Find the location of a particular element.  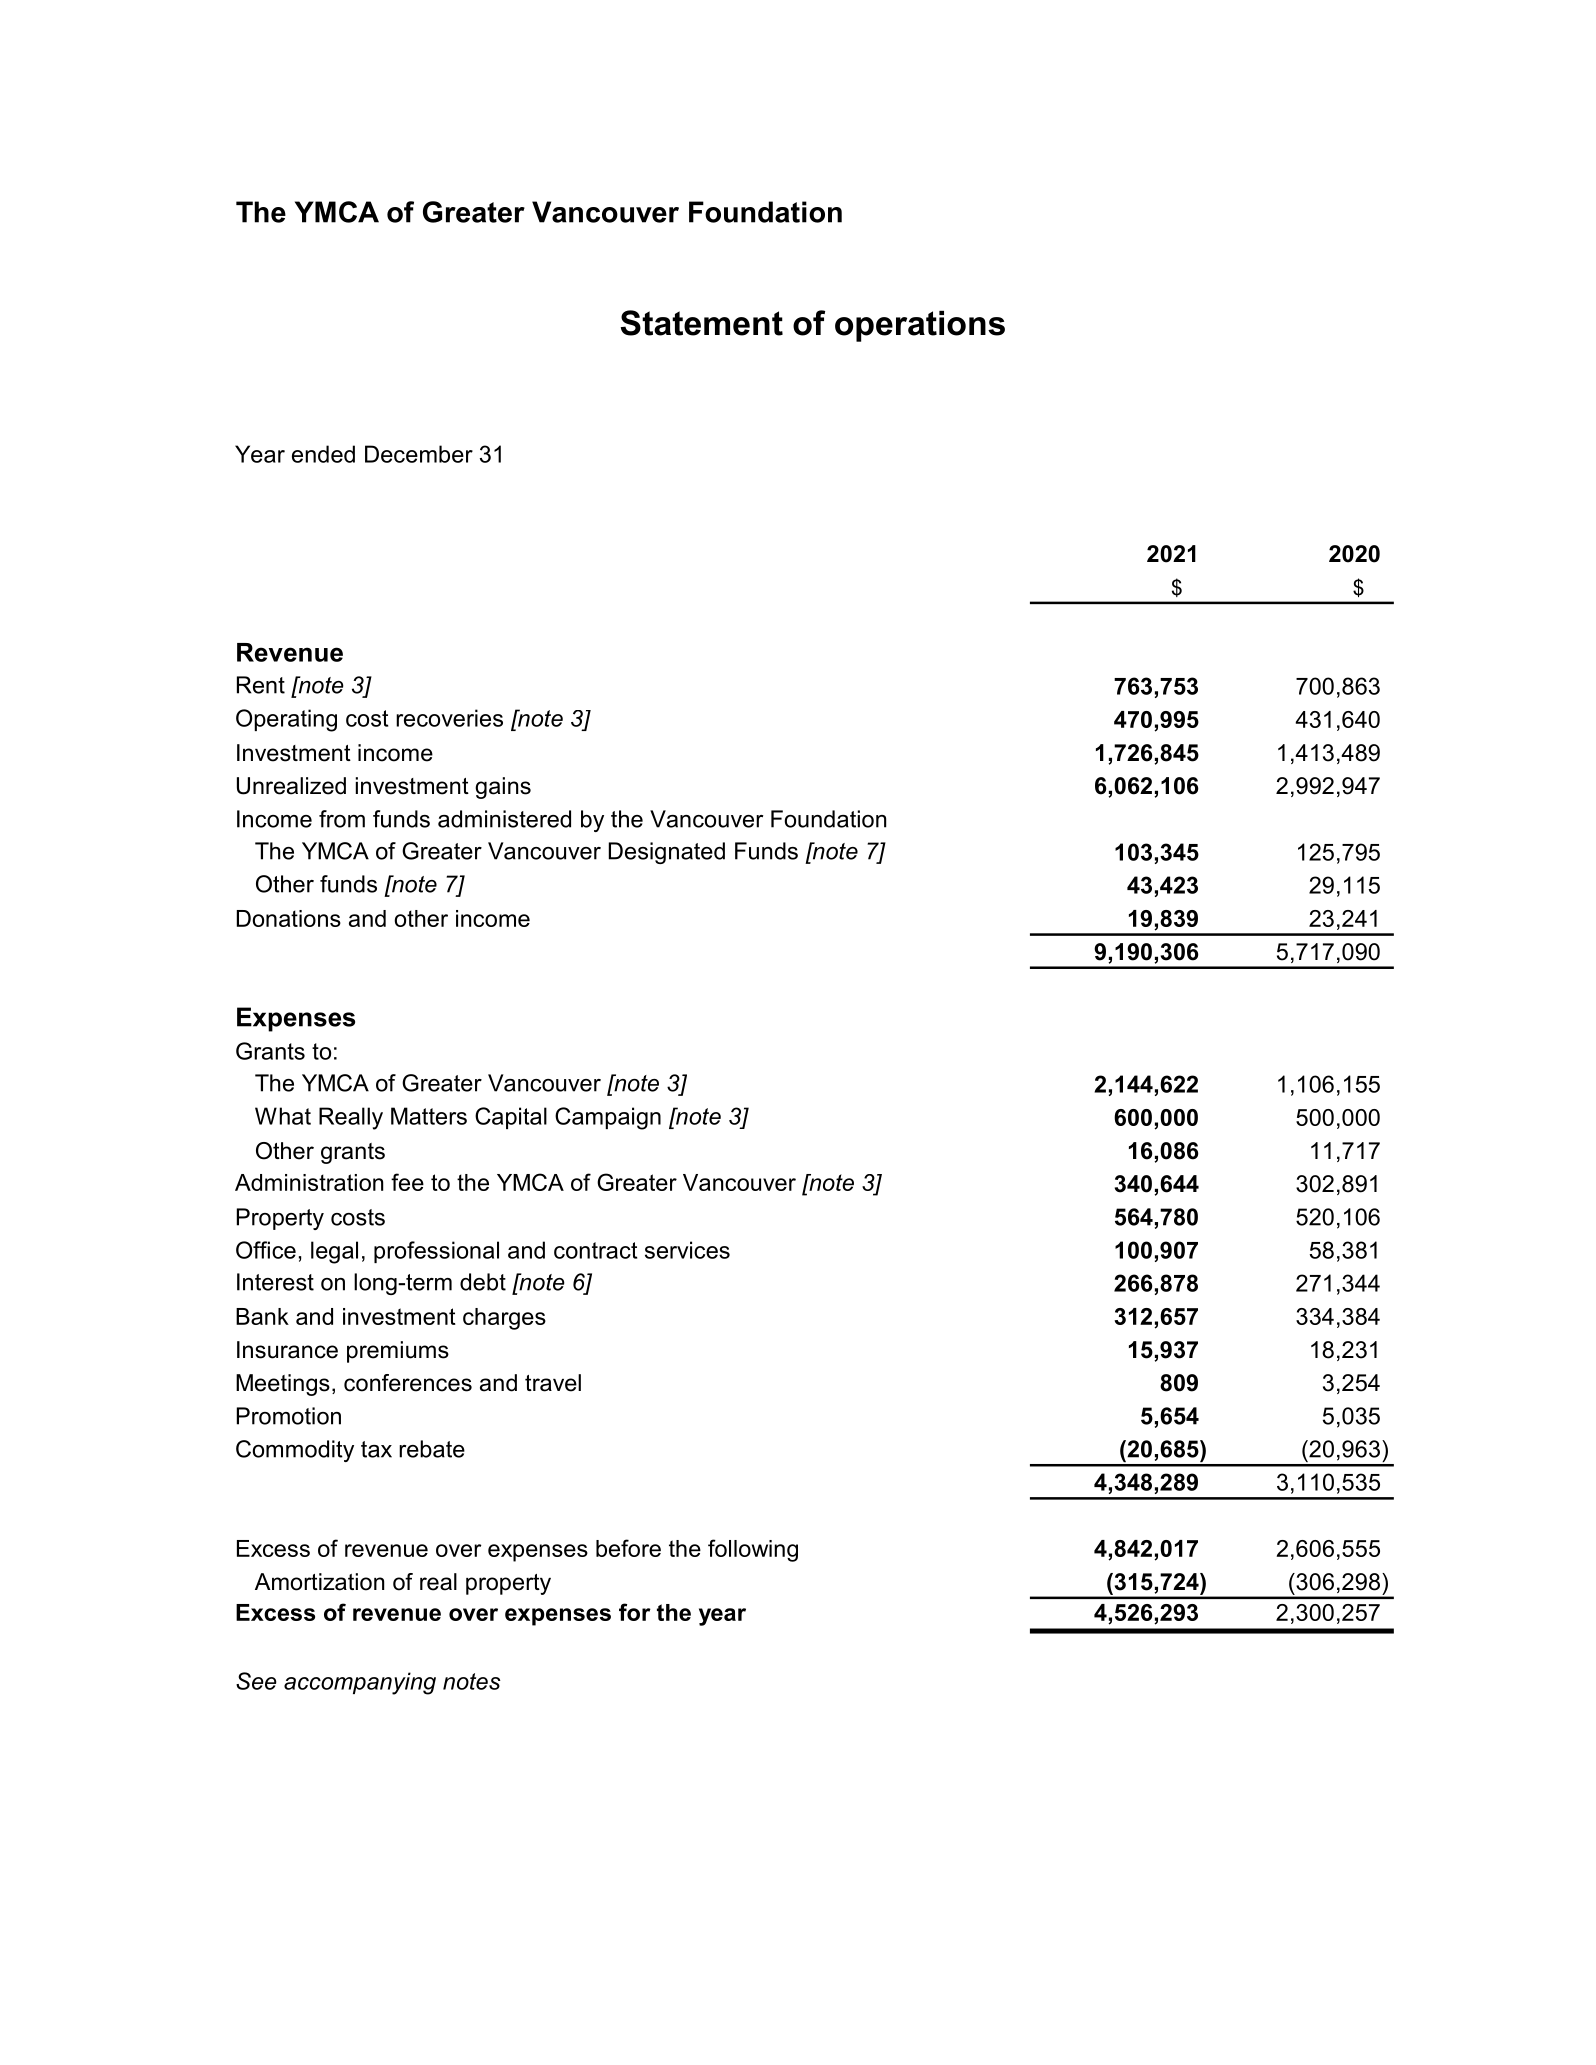

from is located at coordinates (342, 819).
